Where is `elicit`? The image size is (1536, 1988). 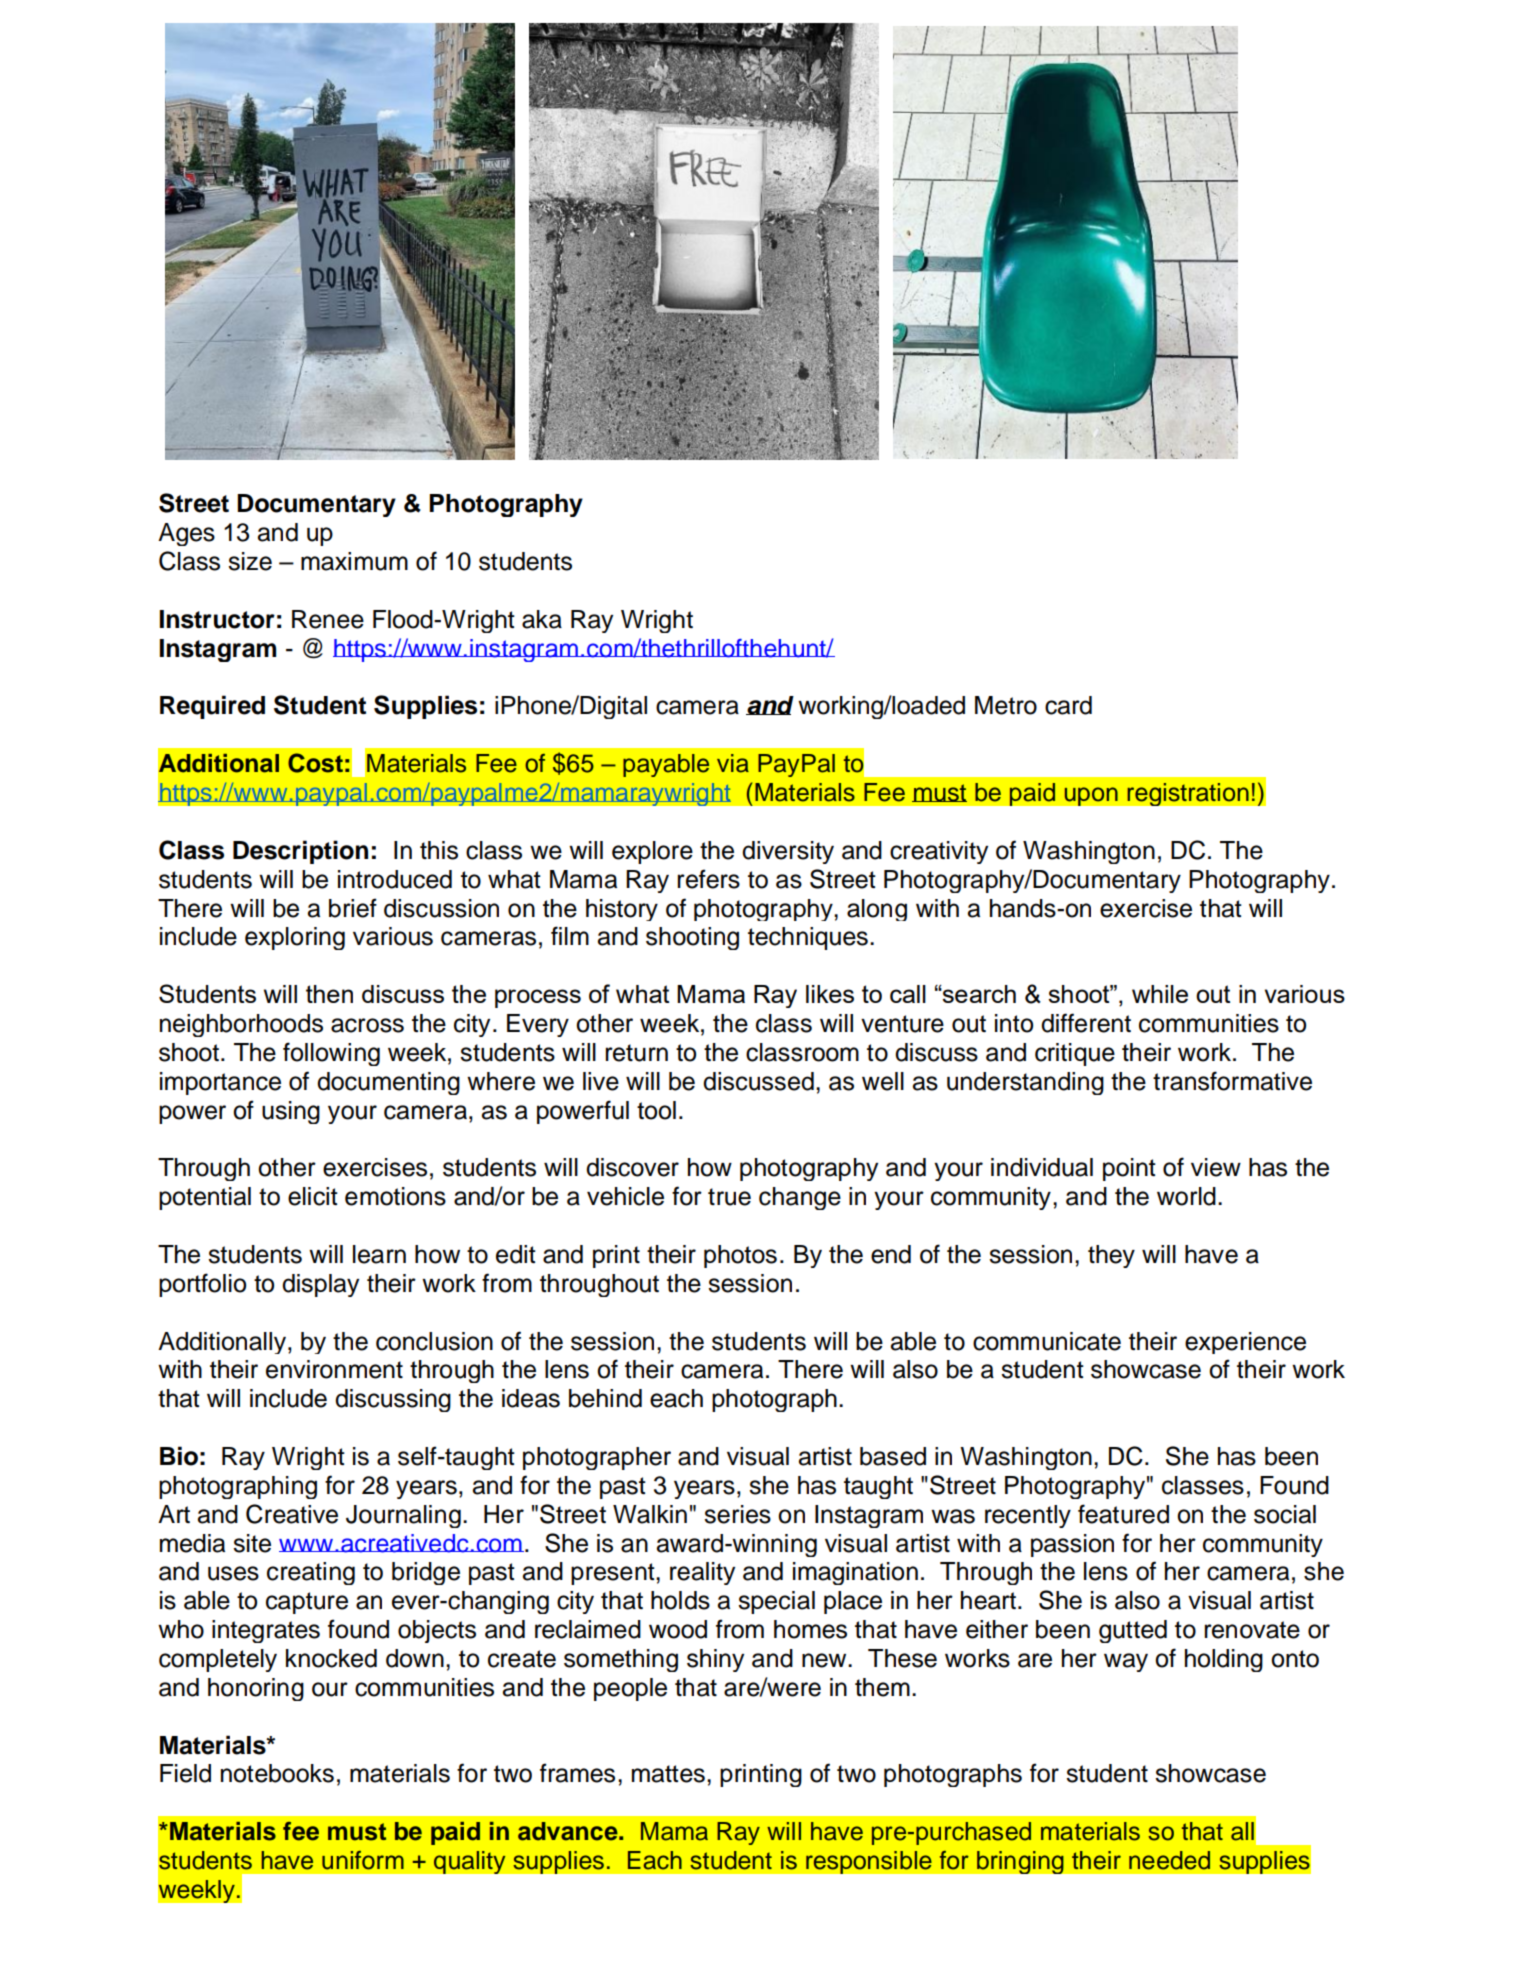 elicit is located at coordinates (313, 1196).
